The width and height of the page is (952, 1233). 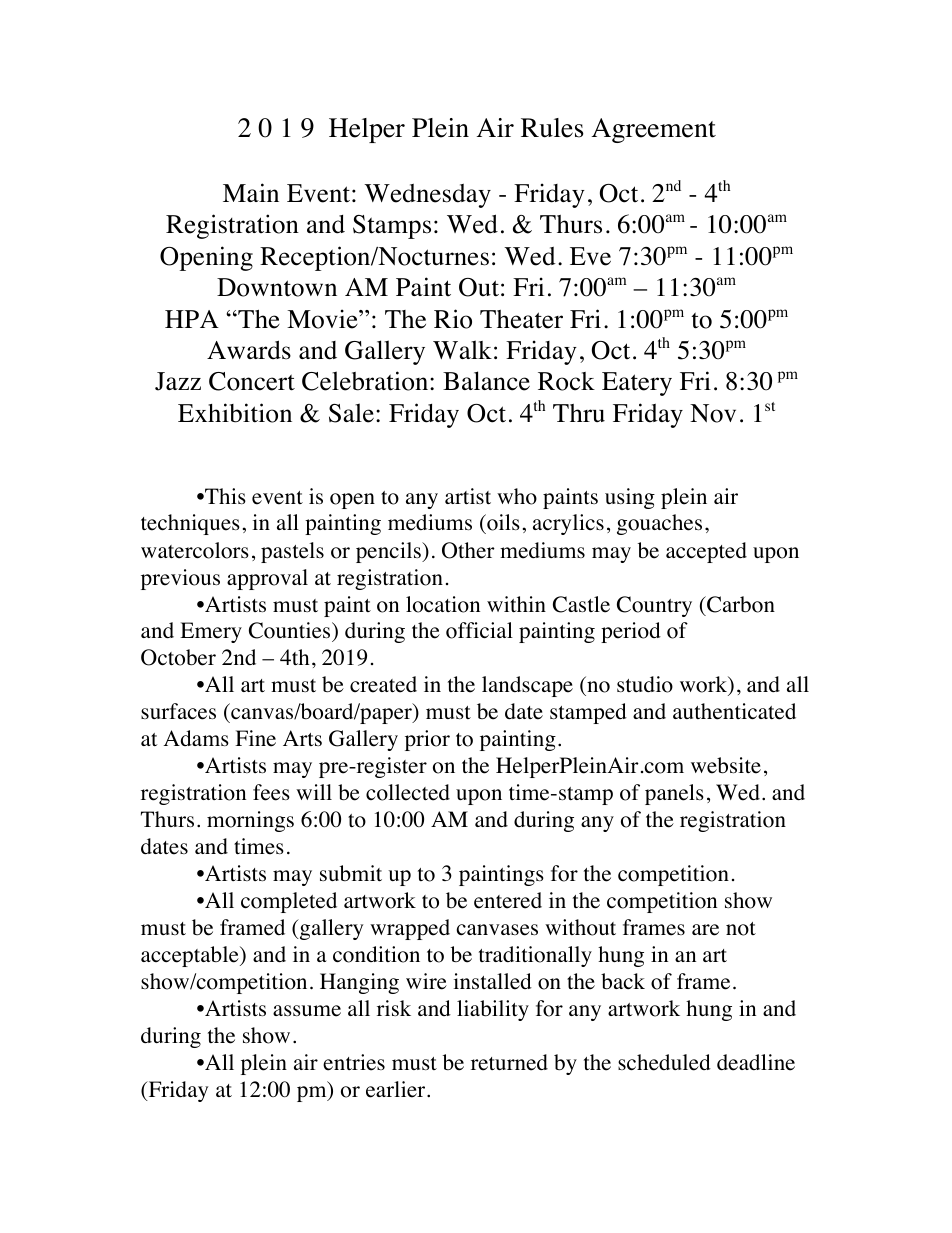 What do you see at coordinates (251, 192) in the page?
I see `Main` at bounding box center [251, 192].
